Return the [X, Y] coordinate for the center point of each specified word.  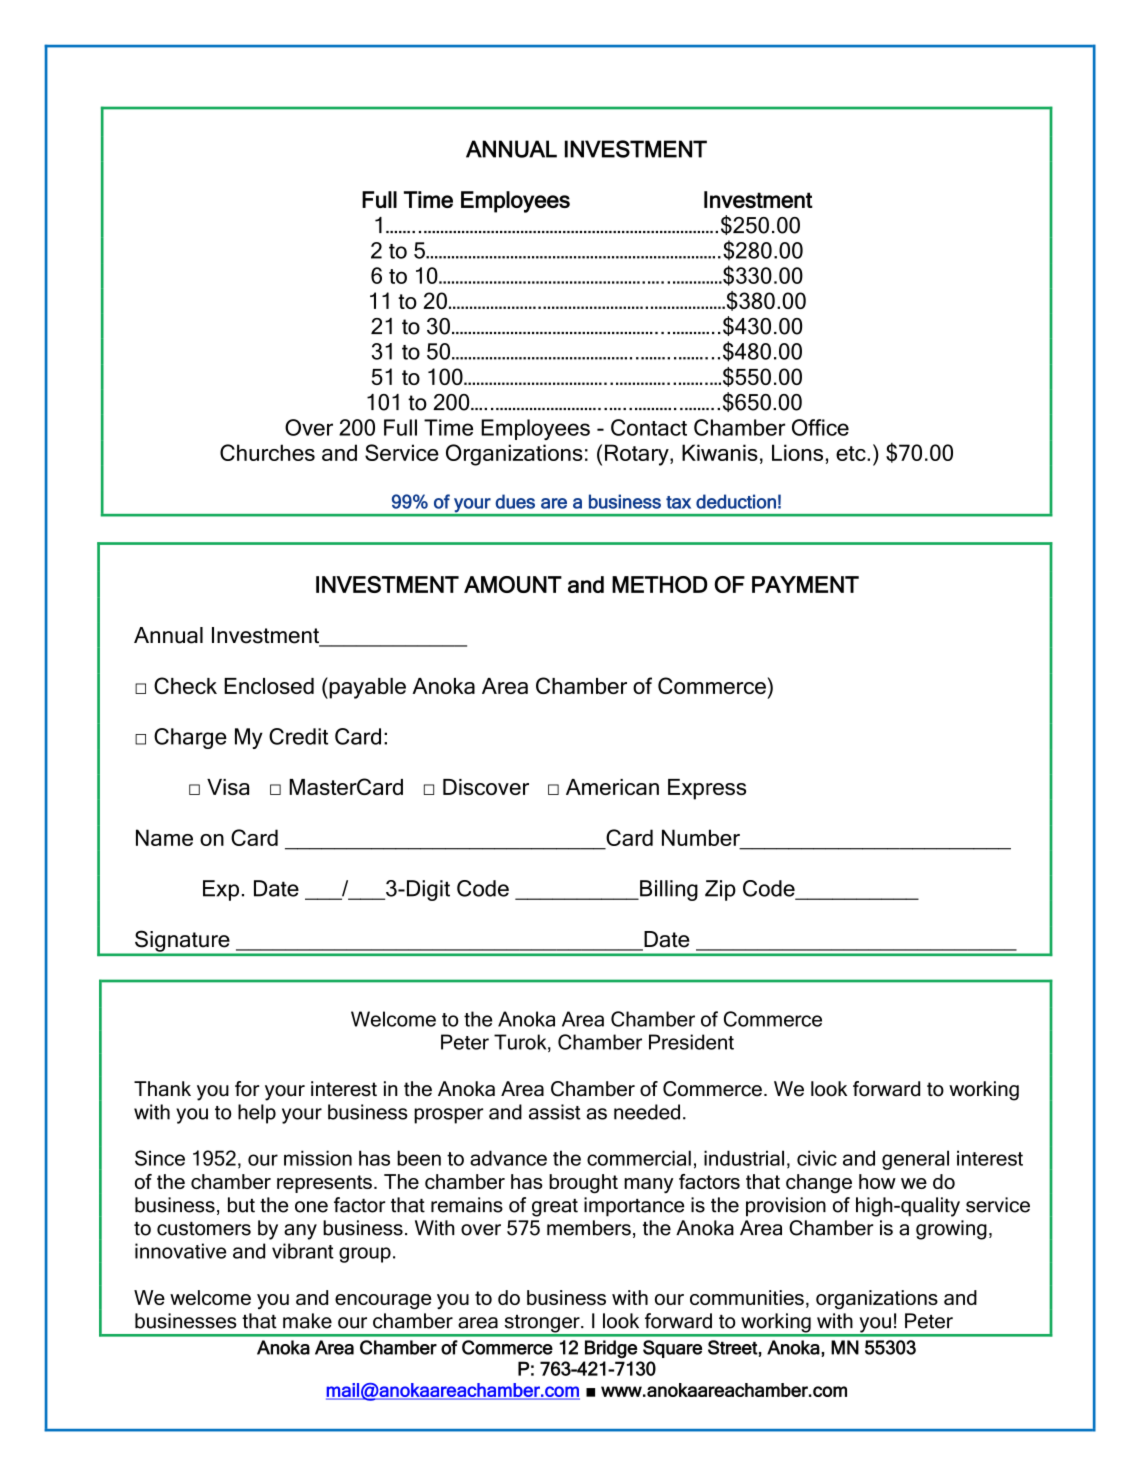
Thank [162, 1089]
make [307, 1321]
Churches [267, 452]
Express [707, 789]
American [612, 787]
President [691, 1042]
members [589, 1228]
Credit [298, 736]
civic [817, 1158]
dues [515, 501]
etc [852, 453]
